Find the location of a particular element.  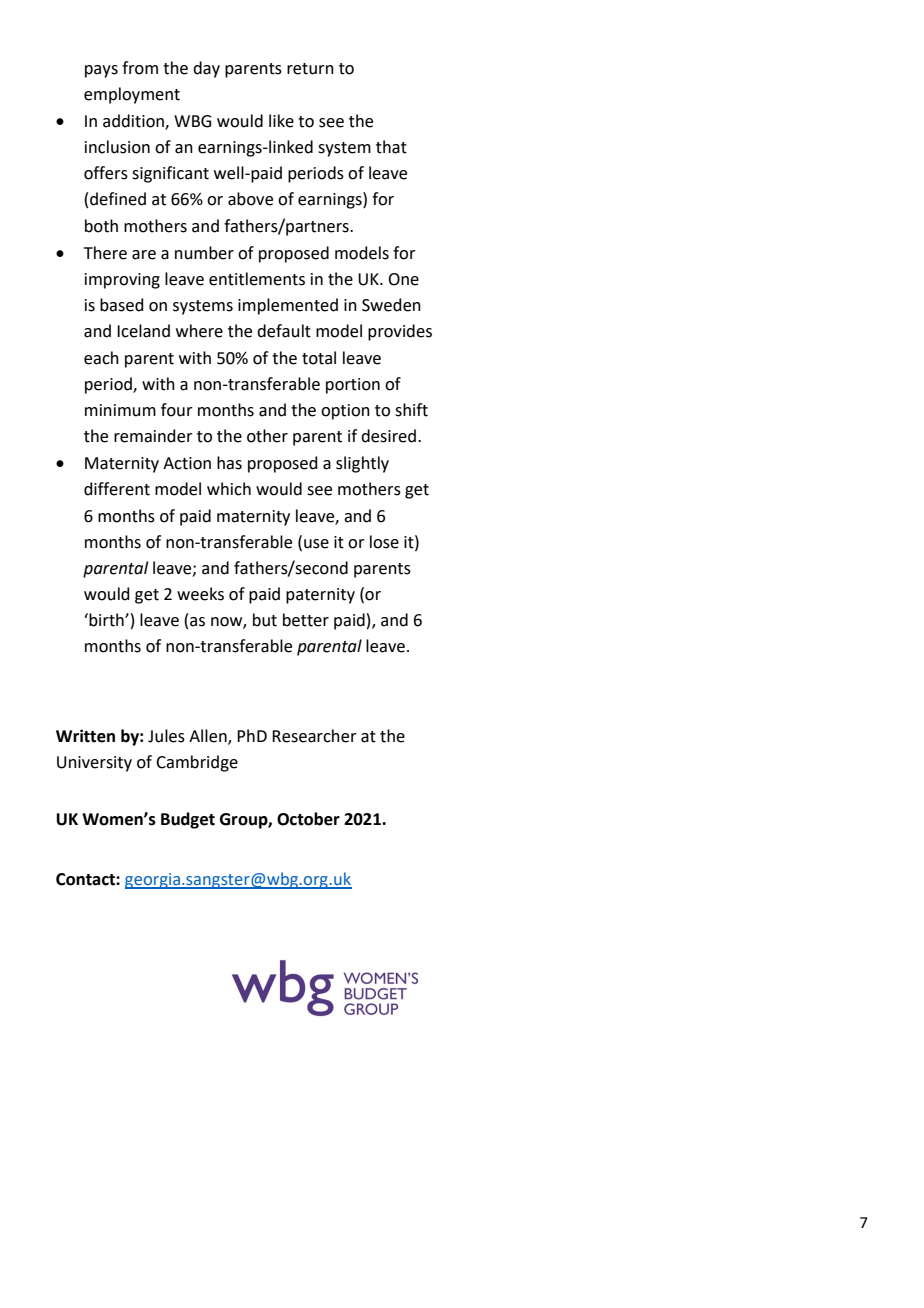

University is located at coordinates (94, 764).
